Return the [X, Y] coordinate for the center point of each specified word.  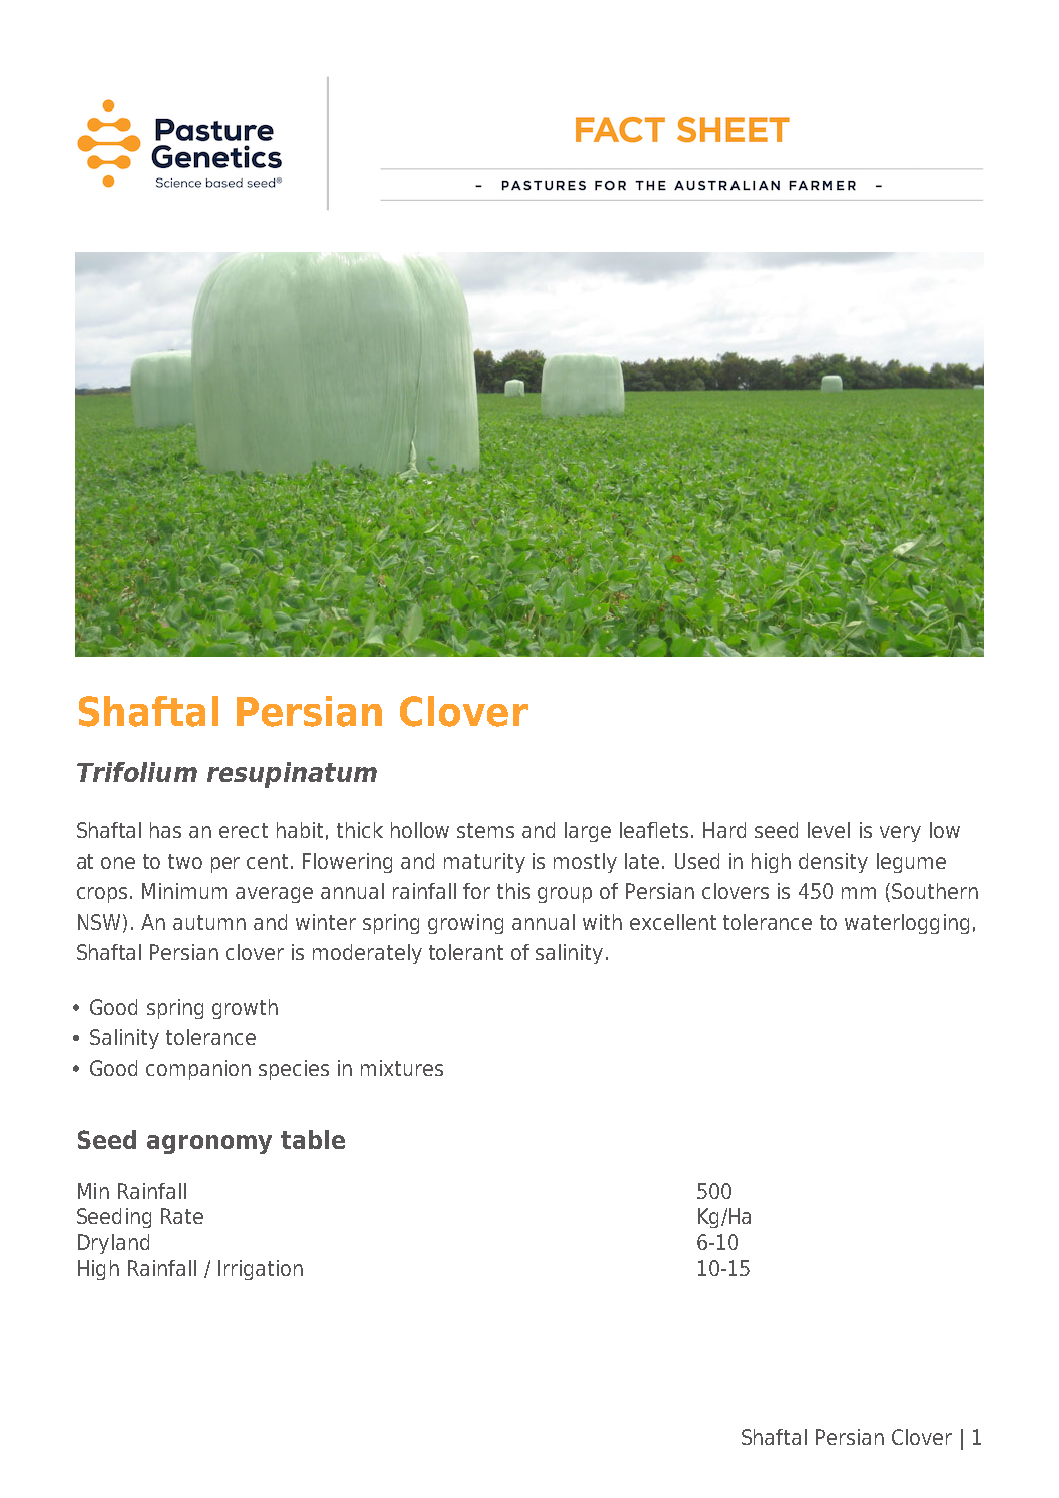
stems [485, 830]
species [294, 1070]
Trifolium [137, 772]
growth [245, 1009]
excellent [673, 922]
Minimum [184, 891]
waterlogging [907, 924]
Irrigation [260, 1270]
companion [198, 1070]
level [829, 830]
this [513, 891]
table [313, 1139]
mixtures [402, 1068]
